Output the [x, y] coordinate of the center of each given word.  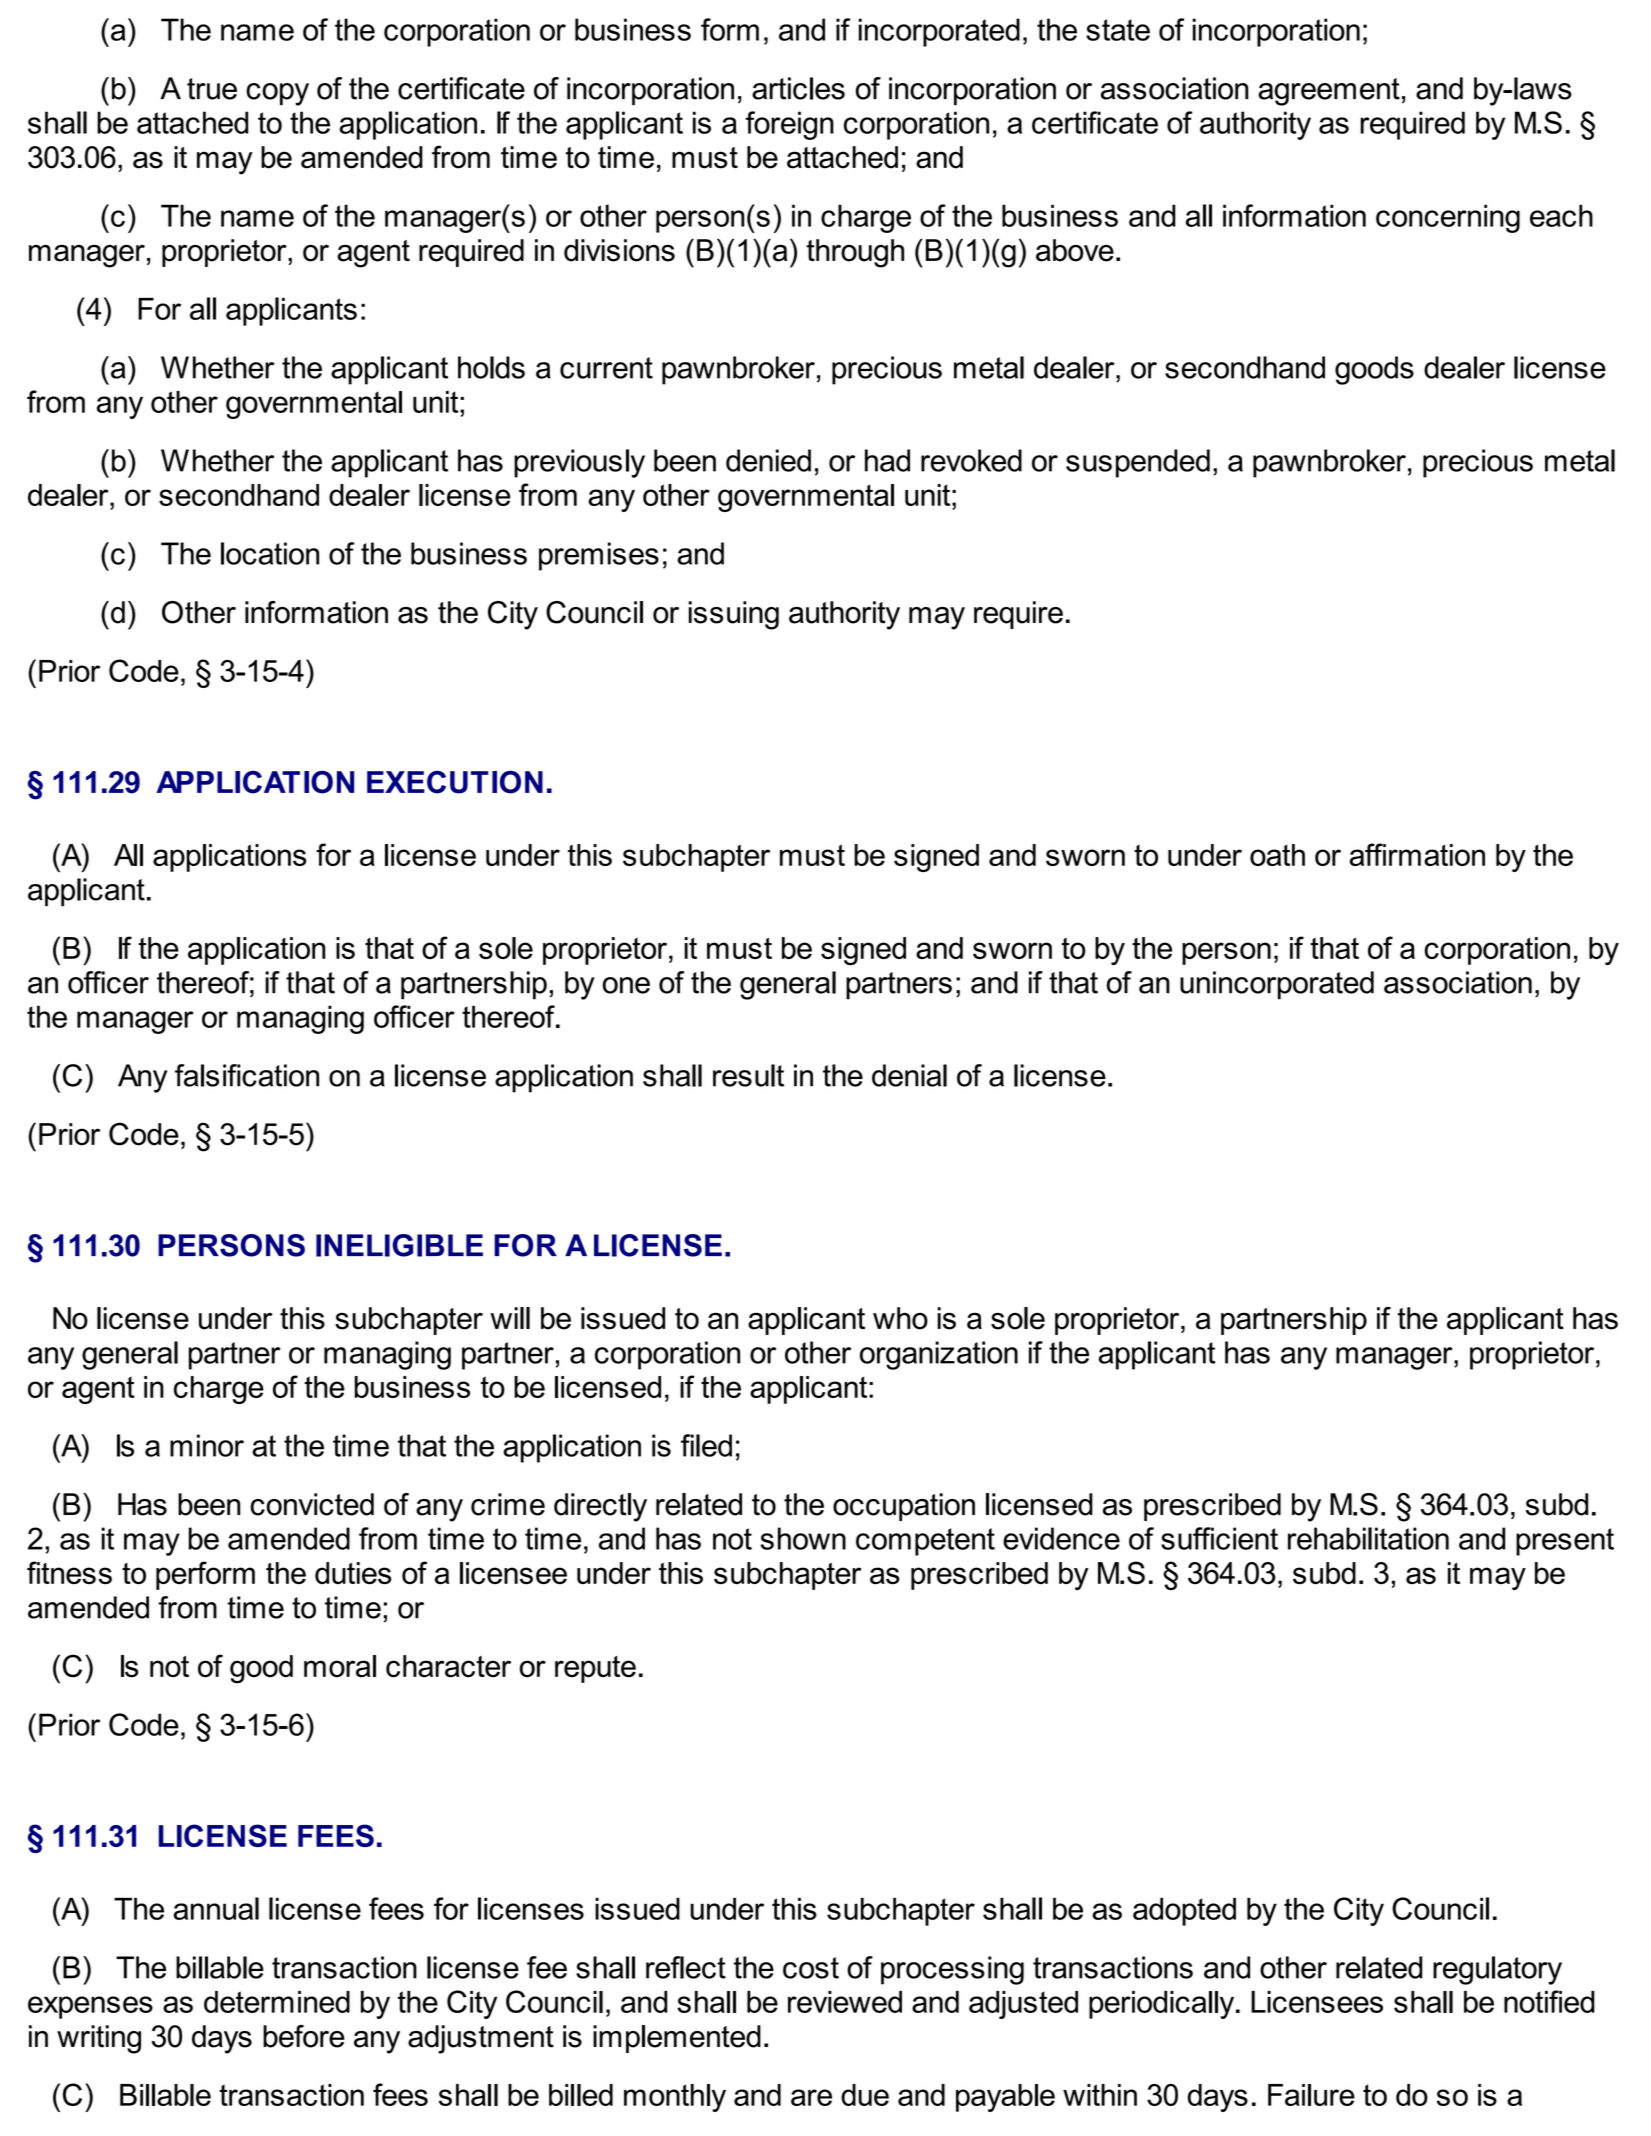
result [748, 1075]
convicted [312, 1504]
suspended [1138, 463]
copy [277, 94]
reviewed [845, 2002]
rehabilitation [1368, 1538]
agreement [1329, 92]
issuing [734, 615]
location [270, 553]
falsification [247, 1075]
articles [798, 88]
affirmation [1417, 854]
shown [803, 1538]
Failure [1311, 2095]
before [304, 2036]
